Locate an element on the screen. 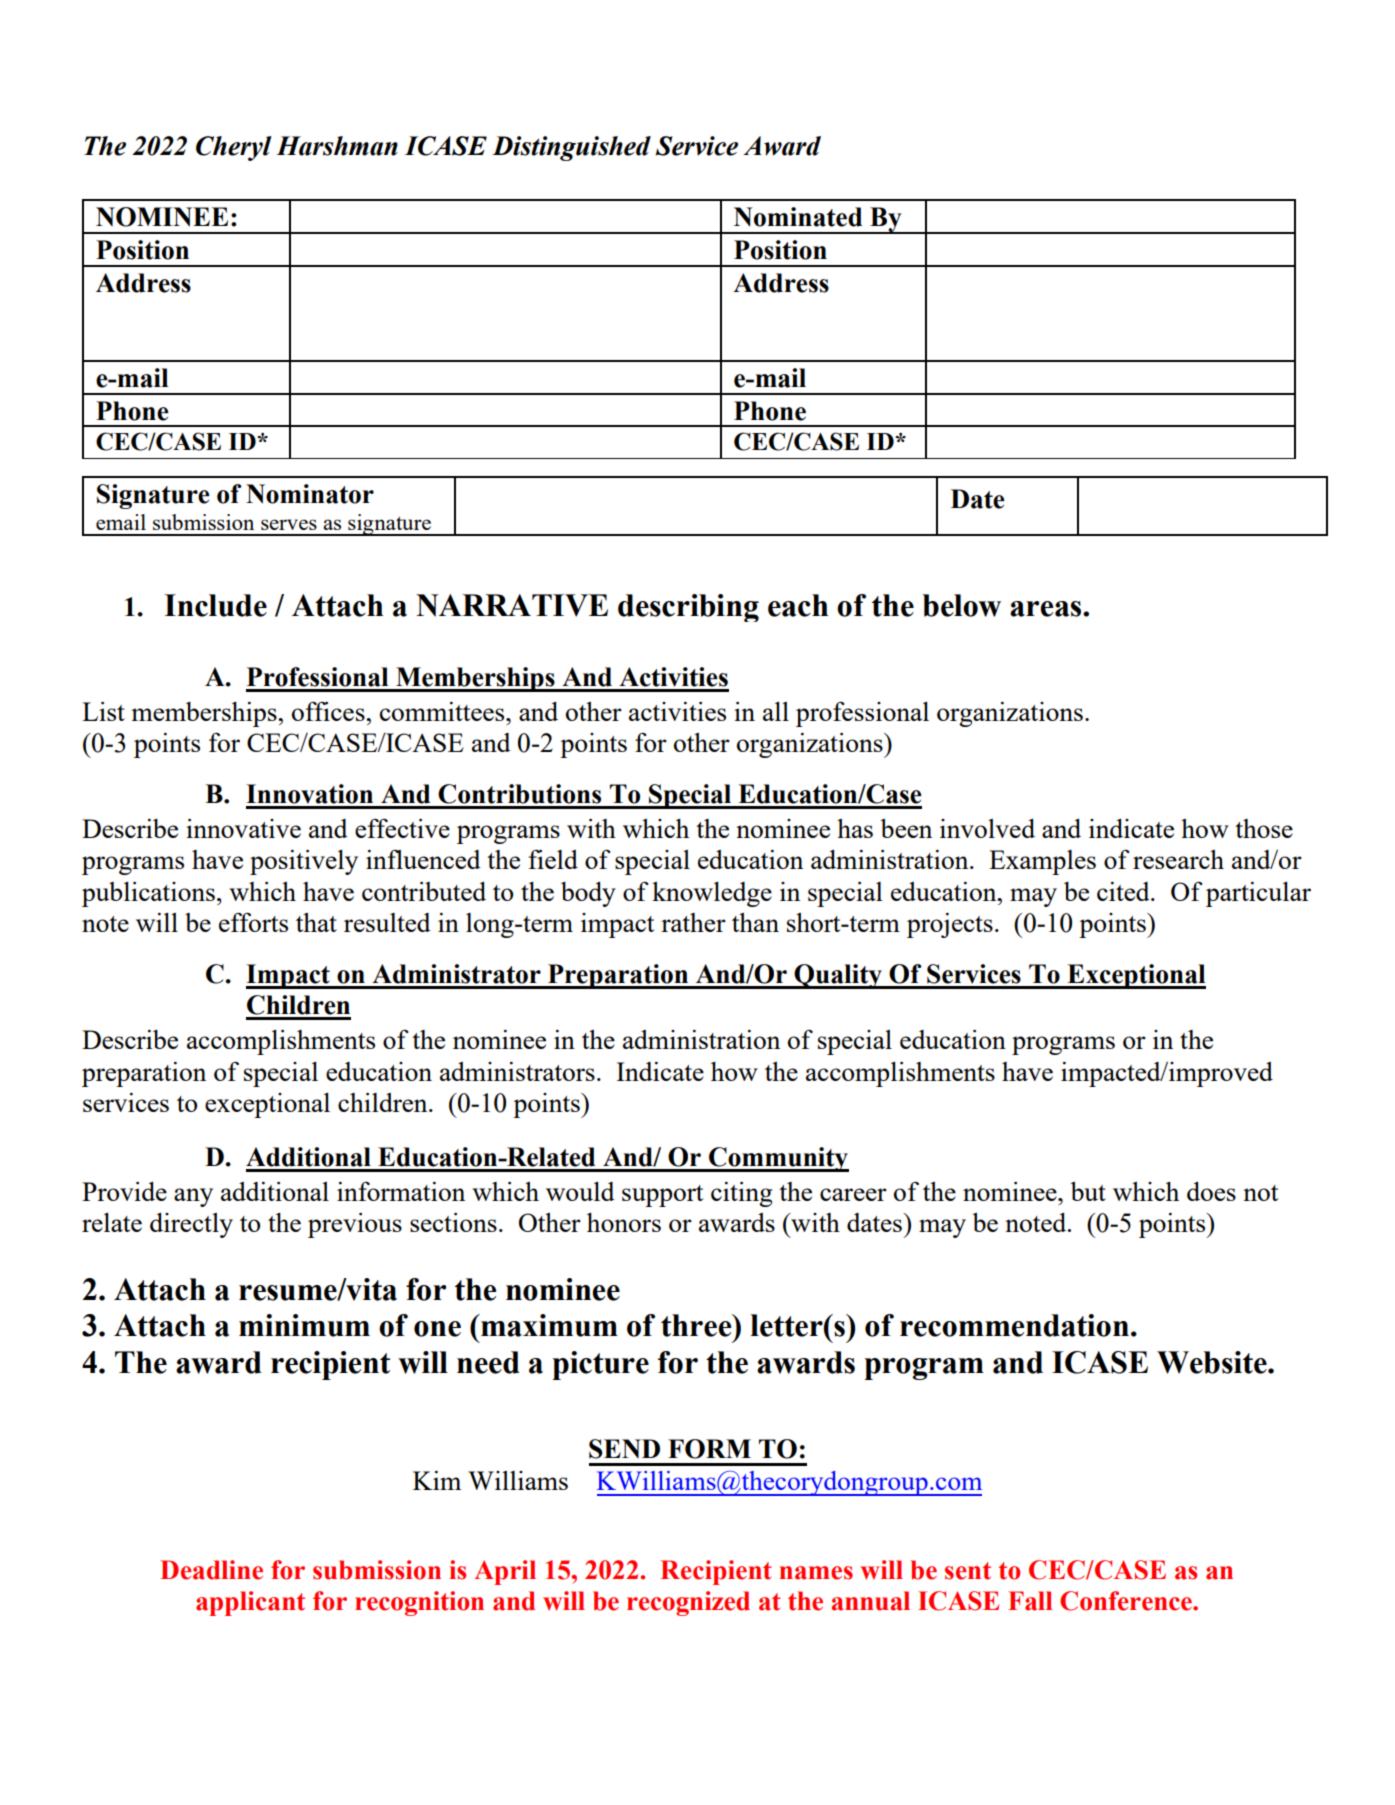 The height and width of the screenshot is (1805, 1395). positively is located at coordinates (304, 862).
